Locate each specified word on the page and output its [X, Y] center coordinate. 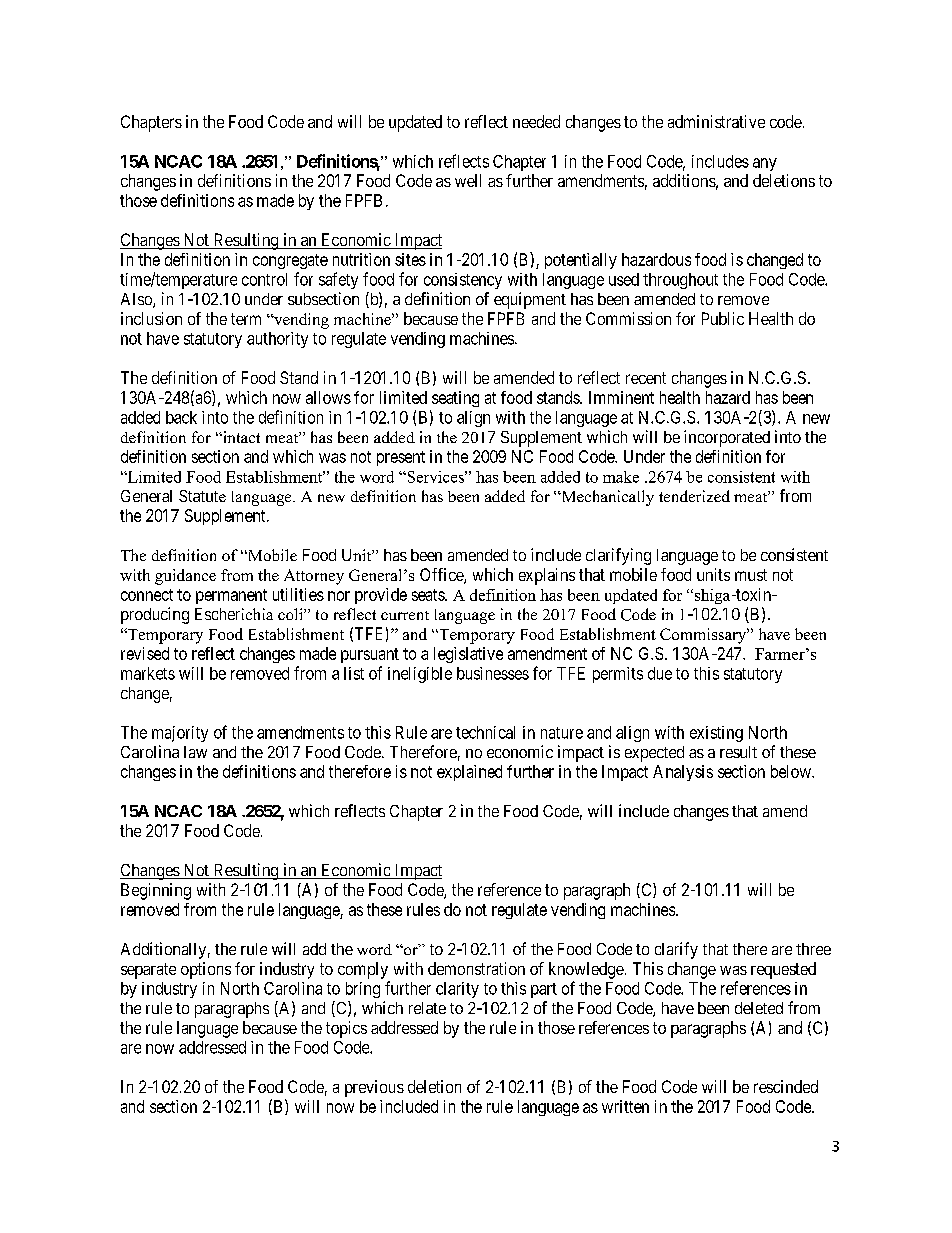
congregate [290, 261]
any [765, 164]
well [468, 180]
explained [469, 773]
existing [716, 734]
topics [346, 1029]
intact [240, 437]
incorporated [727, 438]
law [195, 752]
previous [374, 1088]
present [401, 458]
